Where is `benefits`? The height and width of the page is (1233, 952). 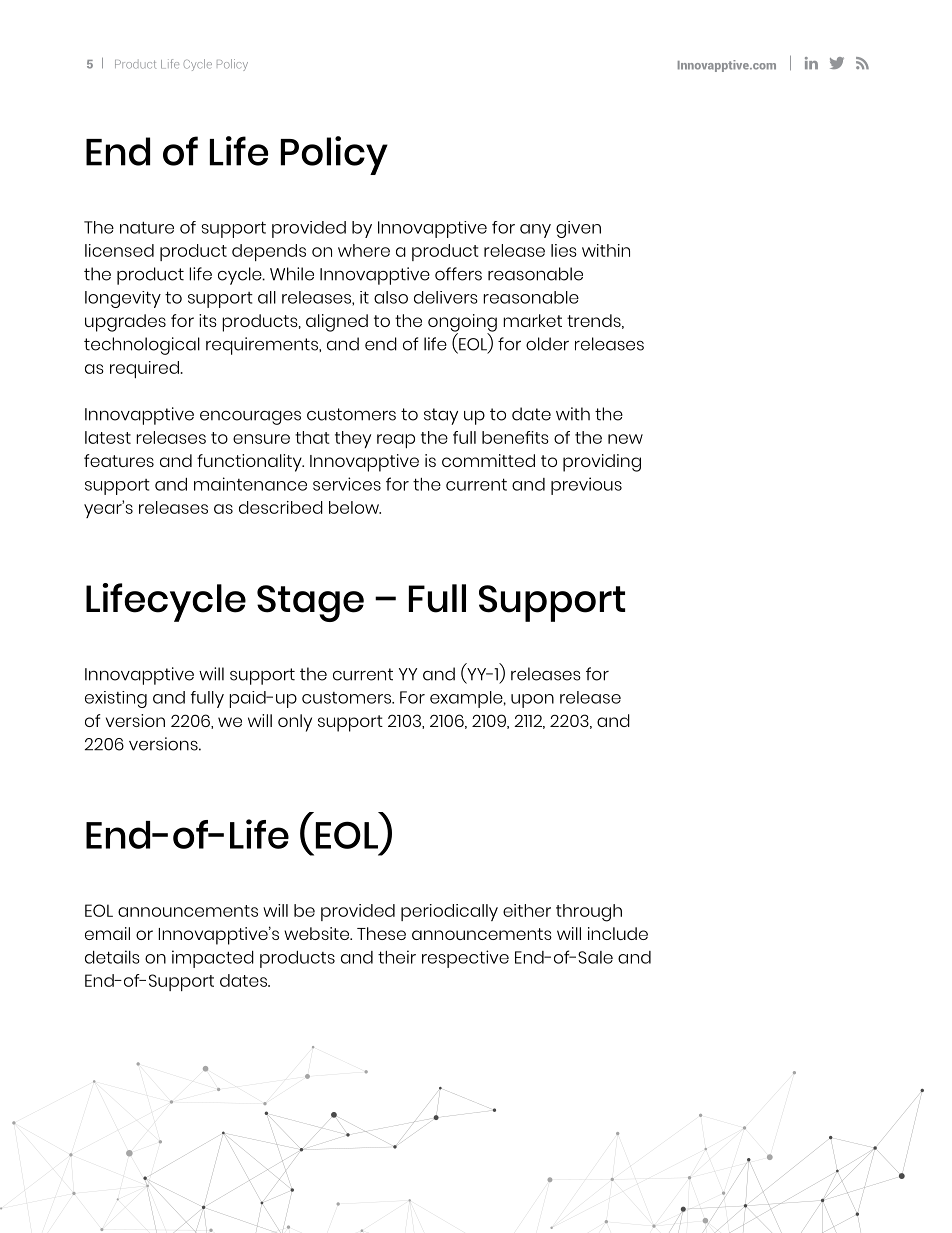 benefits is located at coordinates (515, 437).
